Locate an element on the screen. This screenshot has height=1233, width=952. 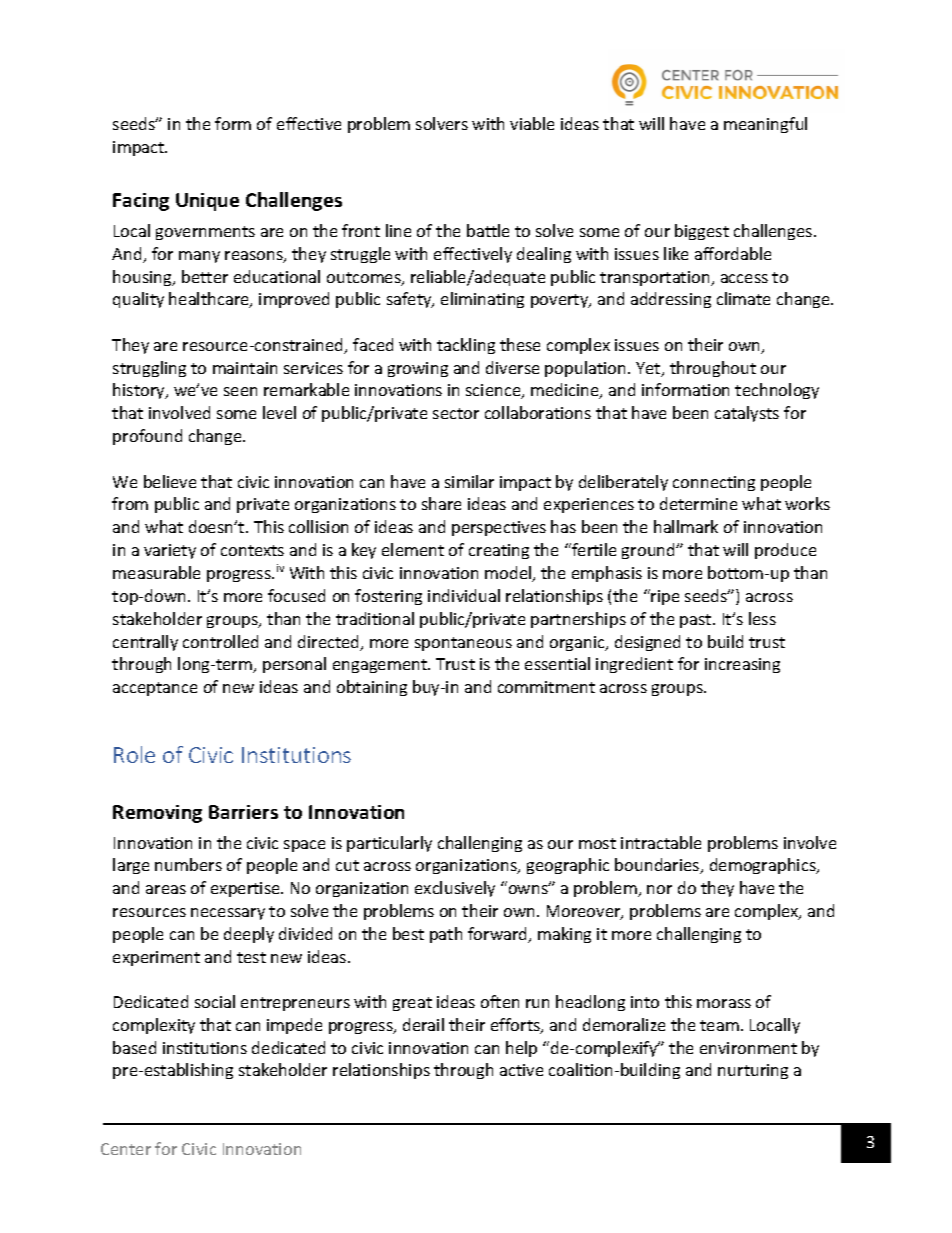
Center is located at coordinates (126, 1149).
